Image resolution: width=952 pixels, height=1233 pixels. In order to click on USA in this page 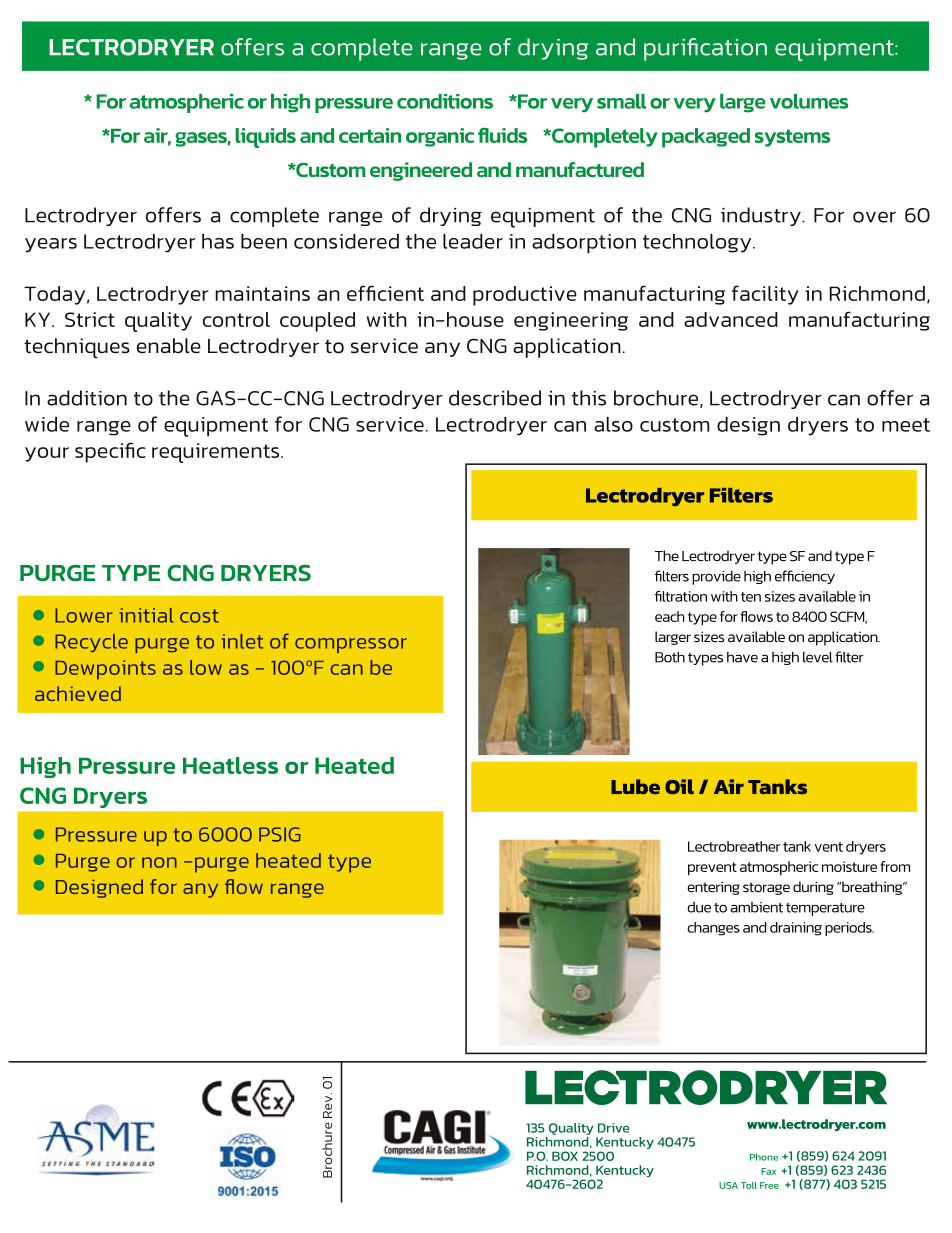, I will do `click(728, 1185)`.
